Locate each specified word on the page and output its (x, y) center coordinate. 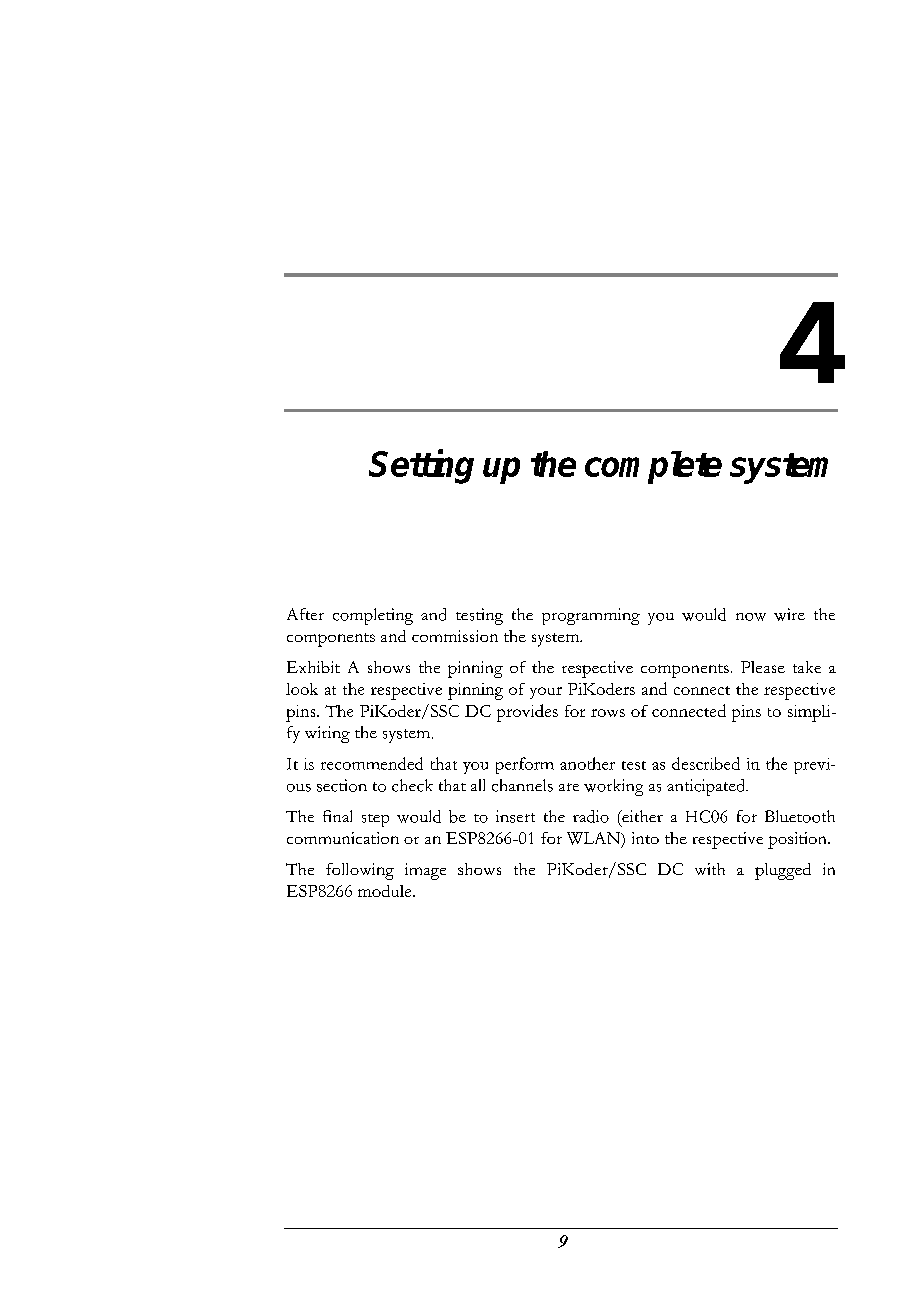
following (360, 871)
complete (653, 467)
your (546, 693)
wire (789, 614)
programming (591, 616)
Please (763, 667)
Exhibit (313, 667)
